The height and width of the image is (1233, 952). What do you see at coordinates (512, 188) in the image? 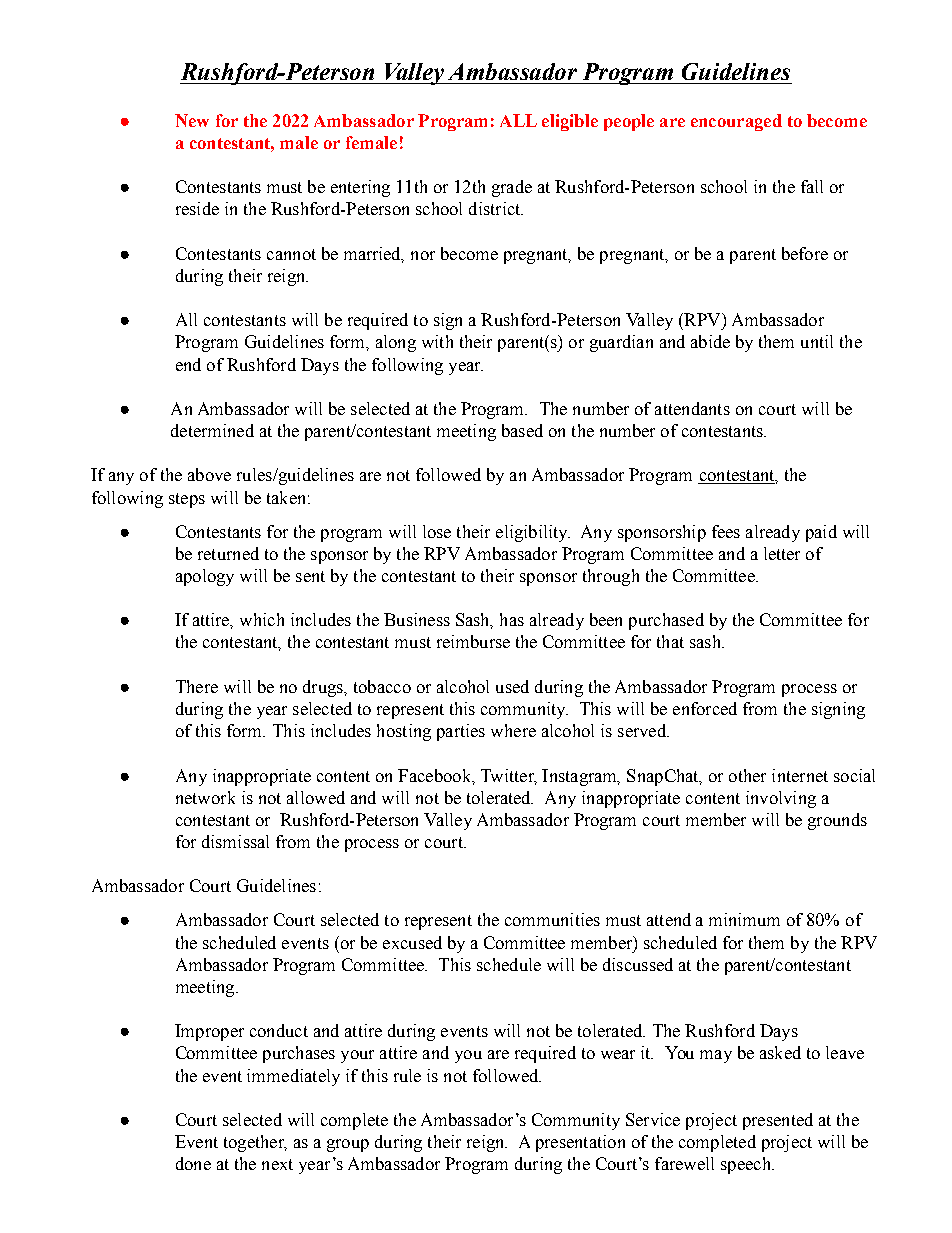
I see `grade` at bounding box center [512, 188].
